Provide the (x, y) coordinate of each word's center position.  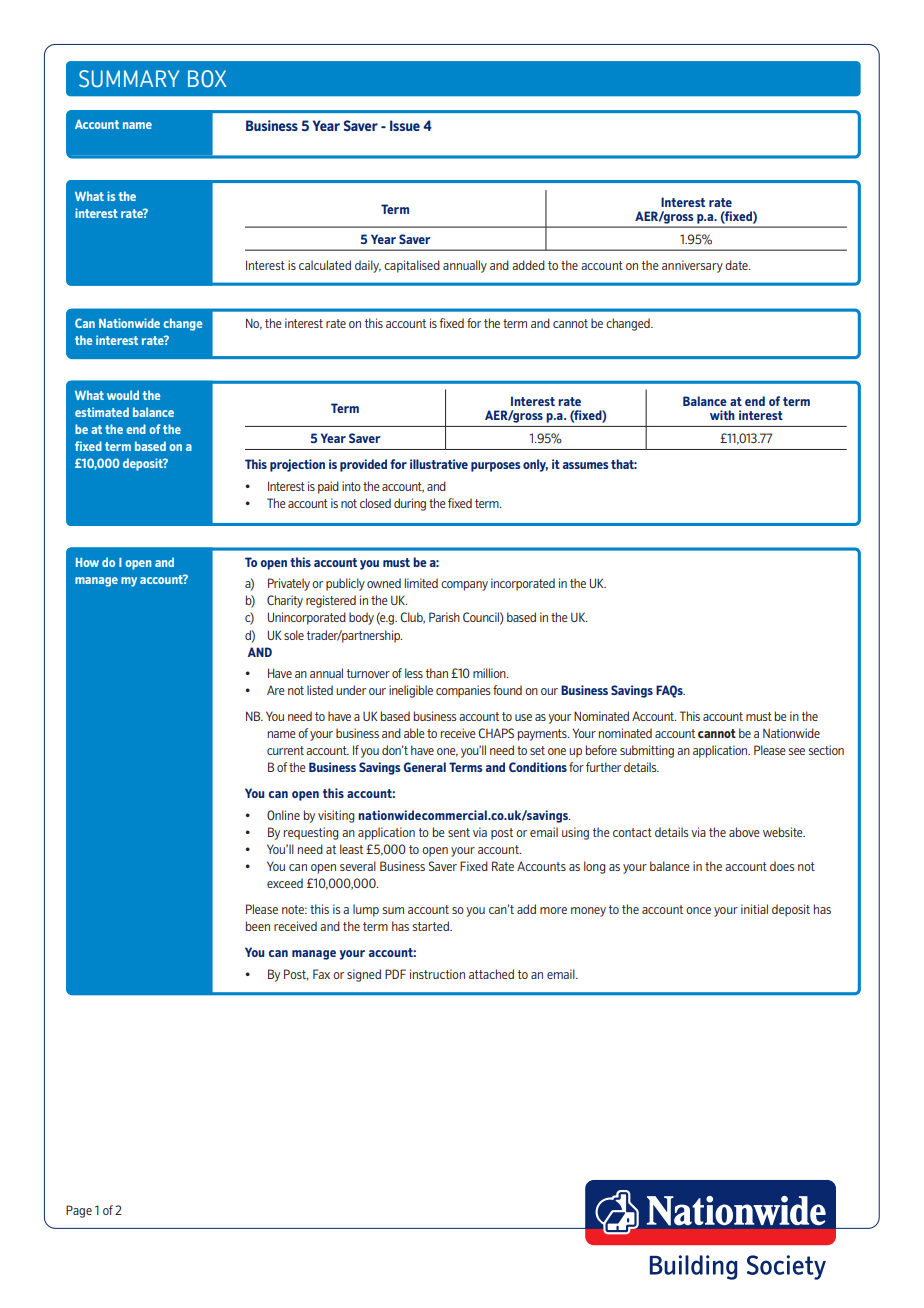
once (698, 910)
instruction (437, 974)
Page (79, 1211)
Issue (405, 125)
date (737, 265)
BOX (207, 79)
